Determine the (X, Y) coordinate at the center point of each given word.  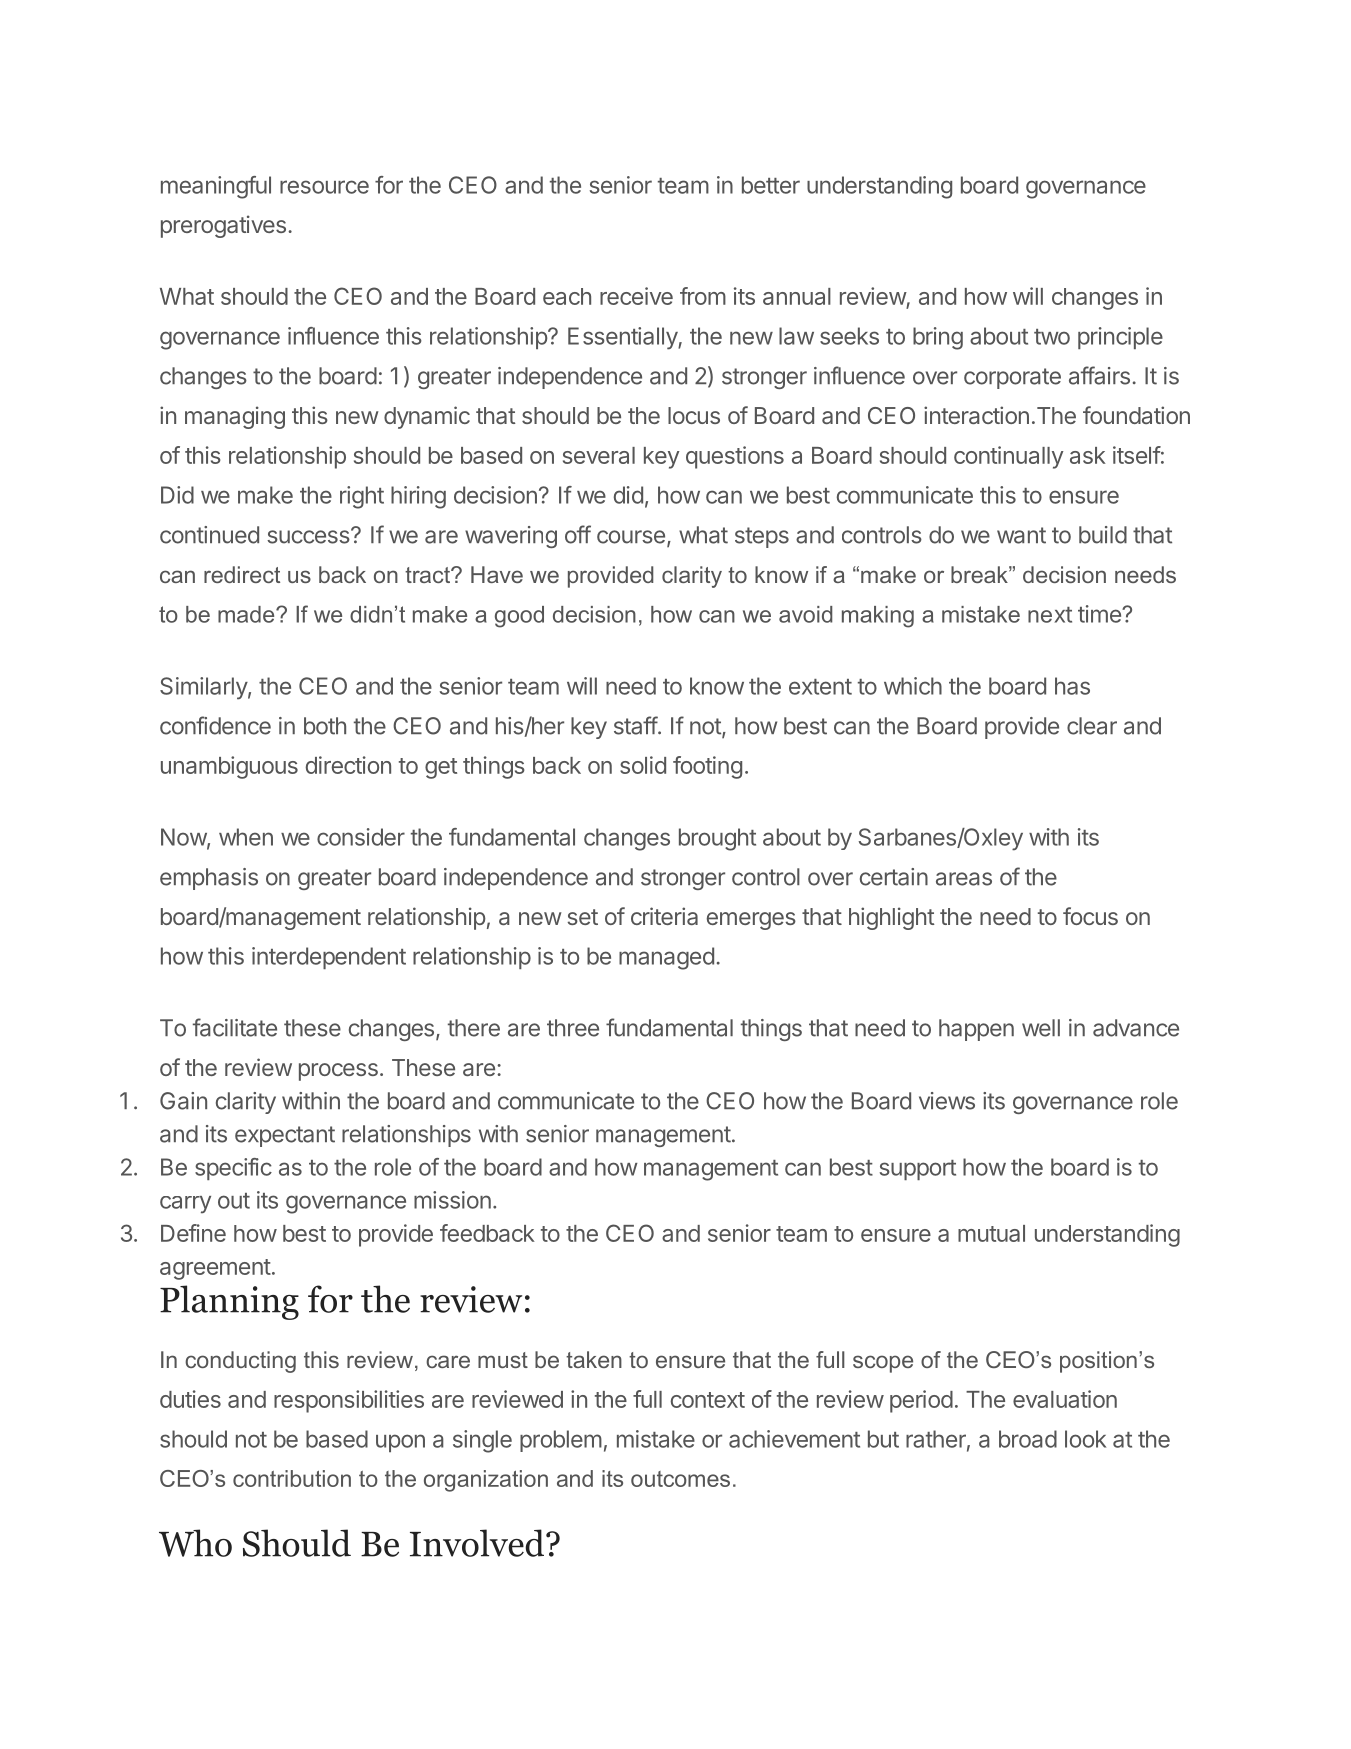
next (1050, 615)
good (519, 617)
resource (324, 187)
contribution (292, 1478)
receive (636, 296)
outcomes (680, 1479)
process (338, 1072)
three (573, 1028)
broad (1028, 1439)
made (247, 614)
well (1041, 1028)
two (1052, 337)
